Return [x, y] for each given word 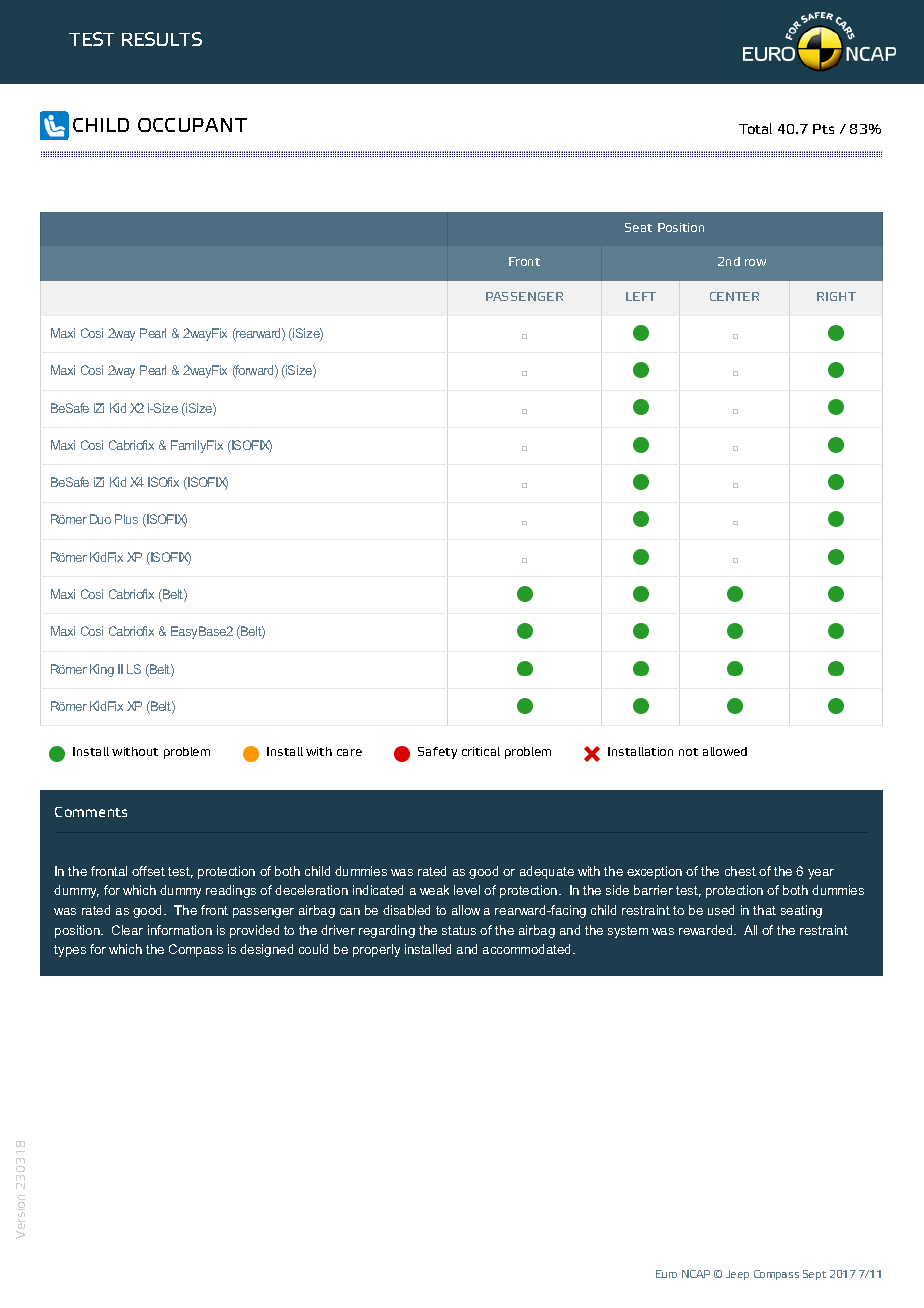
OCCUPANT [192, 125]
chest [740, 871]
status [459, 930]
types [70, 951]
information [180, 930]
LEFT [641, 296]
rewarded [707, 930]
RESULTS [162, 39]
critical [481, 751]
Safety [437, 753]
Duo [100, 519]
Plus [126, 519]
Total [755, 128]
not [688, 752]
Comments [91, 812]
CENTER [734, 296]
